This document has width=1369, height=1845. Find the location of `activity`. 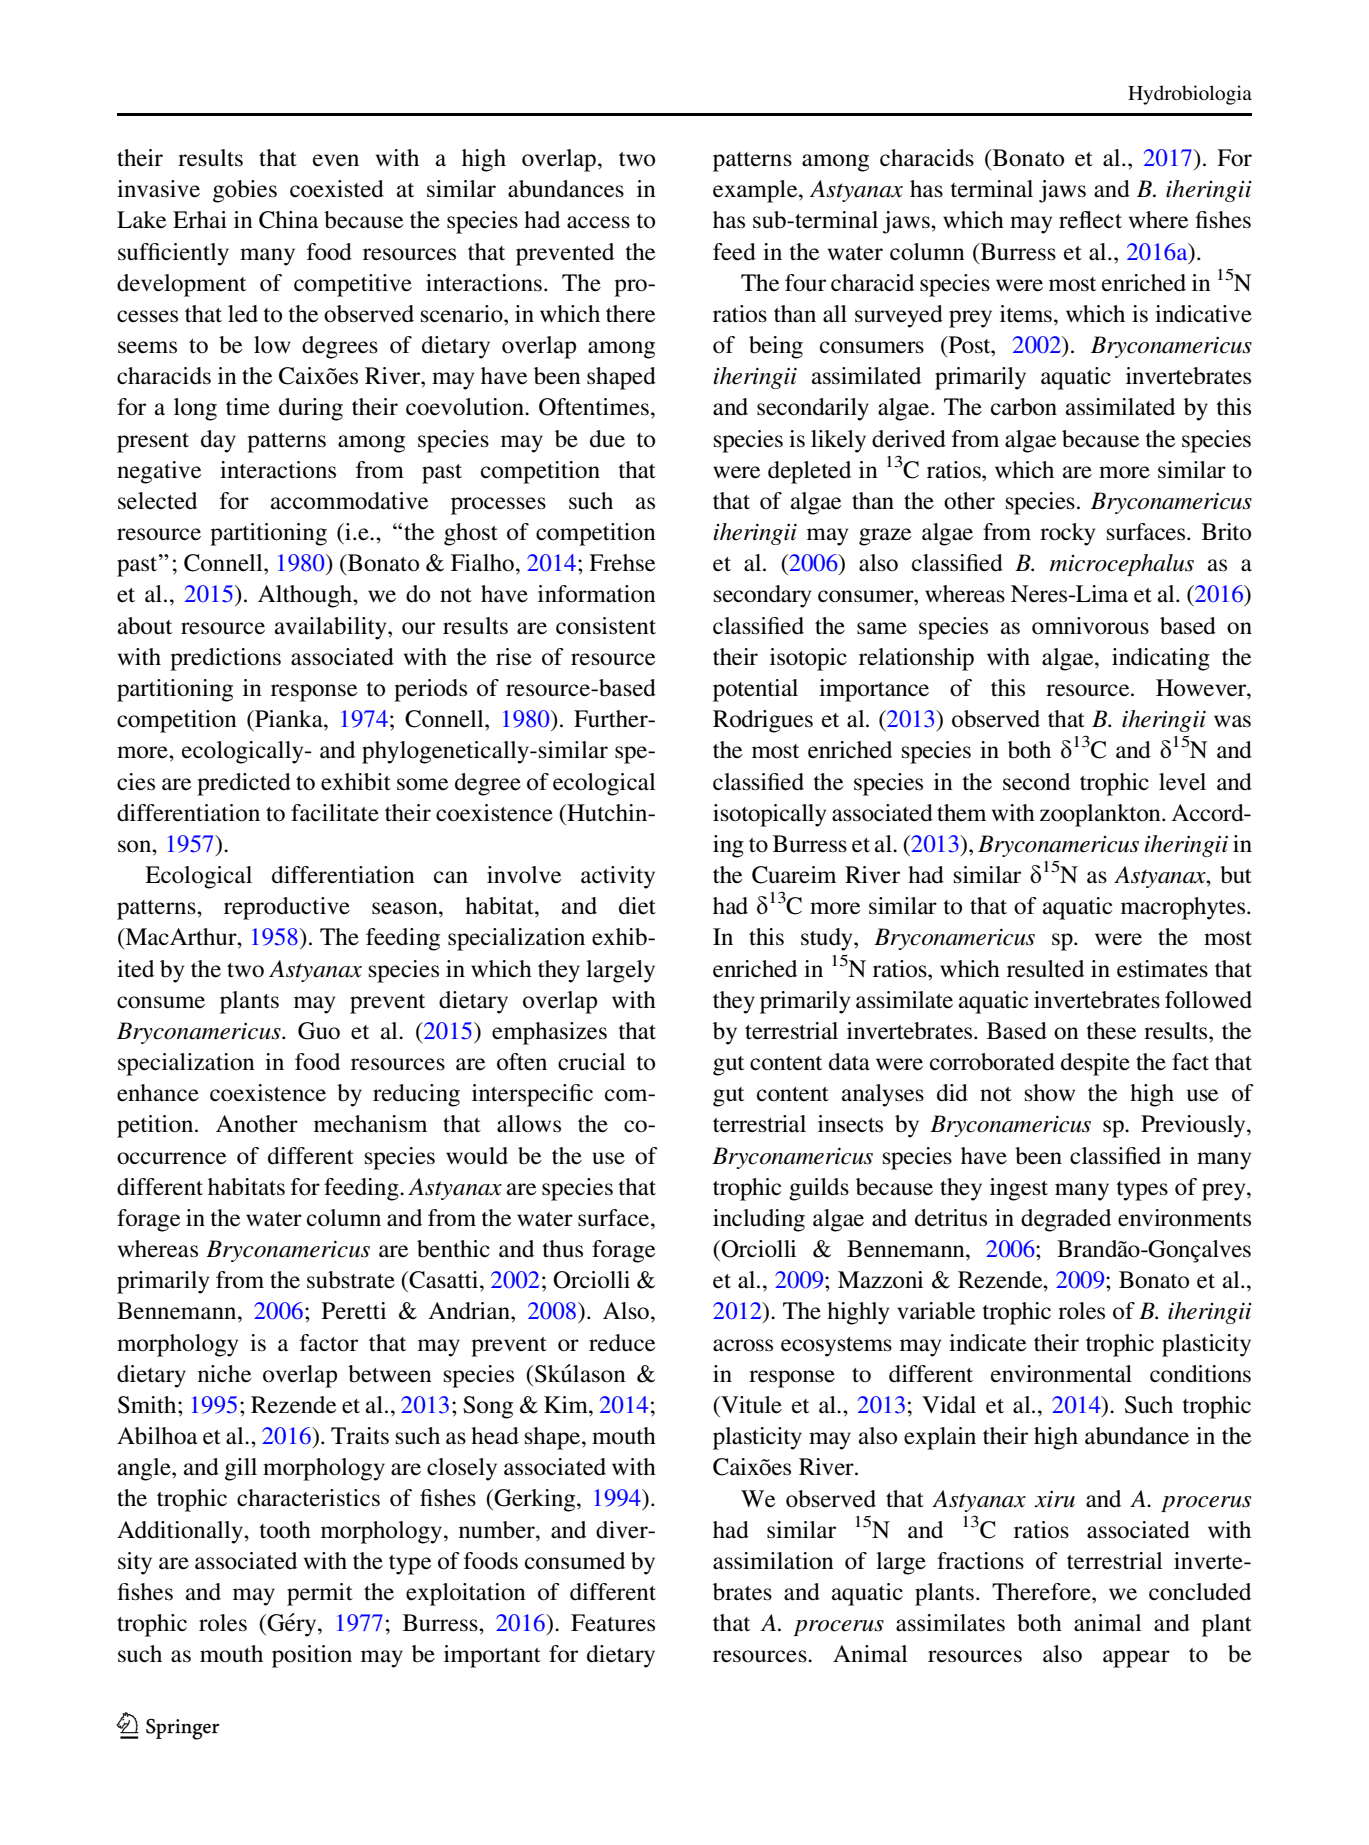

activity is located at coordinates (618, 877).
